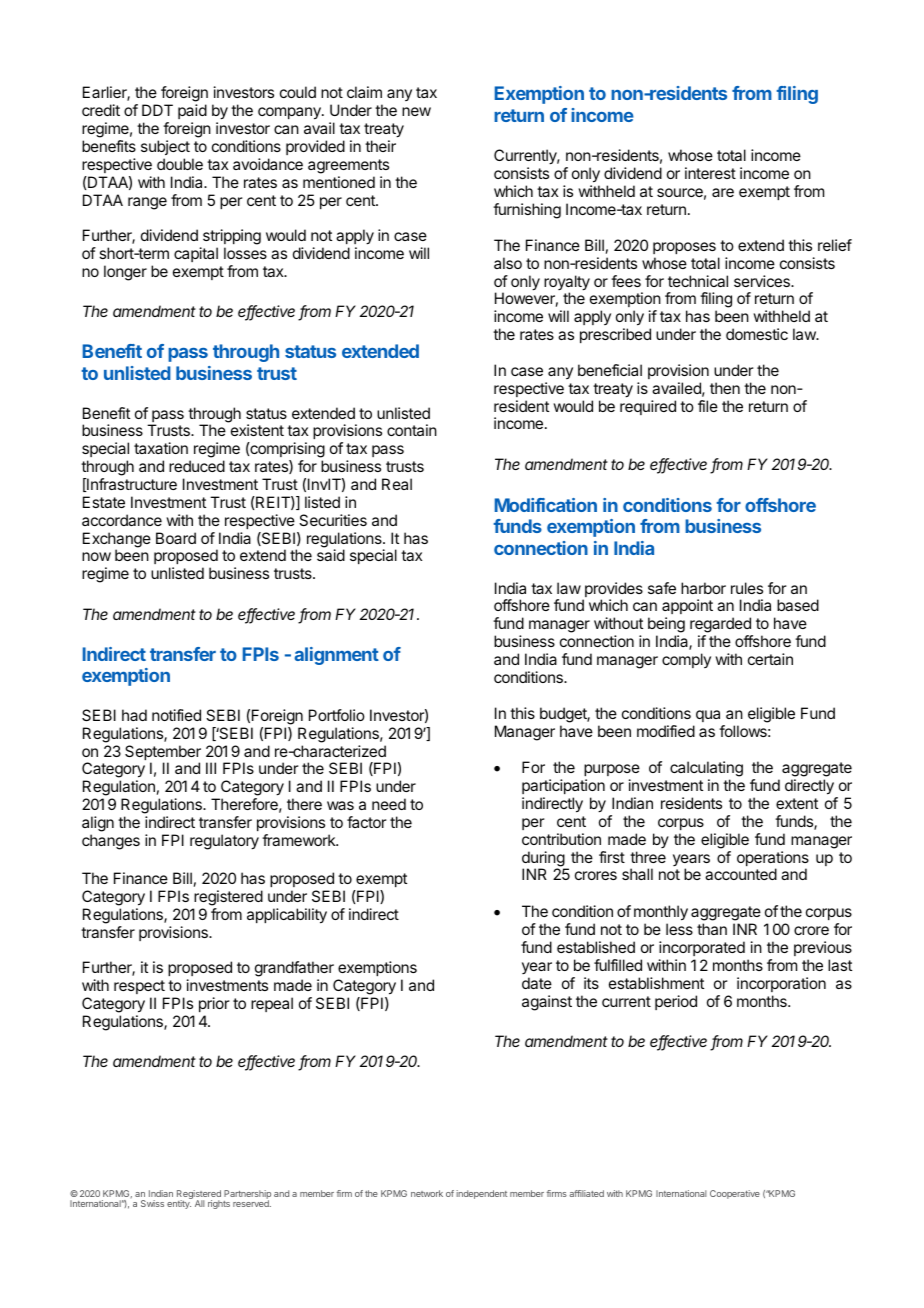 The image size is (924, 1308). I want to click on need, so click(389, 804).
